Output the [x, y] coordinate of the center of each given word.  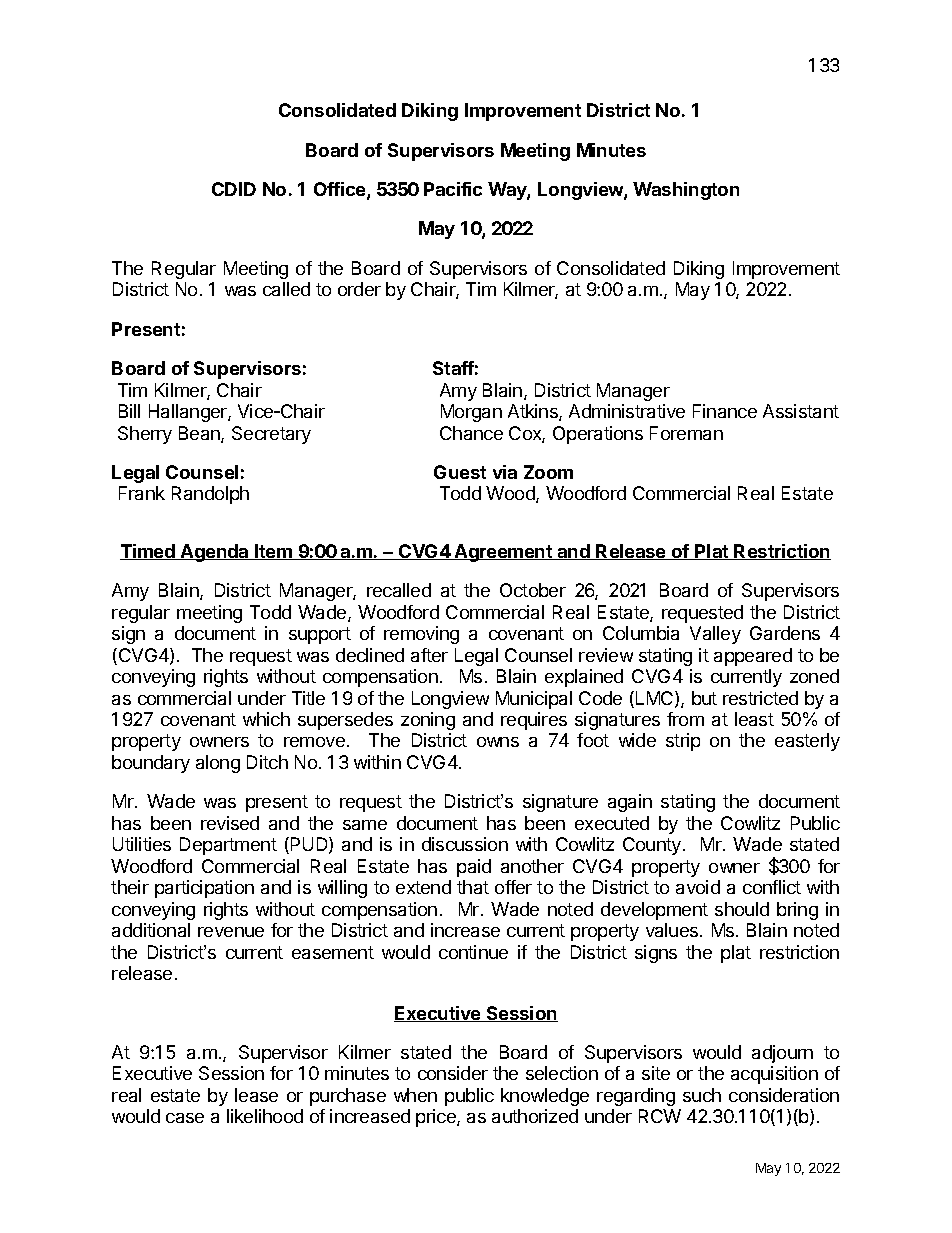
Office [341, 190]
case [185, 1118]
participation [204, 889]
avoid [698, 887]
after [429, 655]
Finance [725, 411]
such [702, 1095]
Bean [200, 434]
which [266, 719]
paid [474, 868]
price [437, 1118]
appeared [753, 657]
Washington [686, 191]
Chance [471, 433]
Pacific [453, 189]
